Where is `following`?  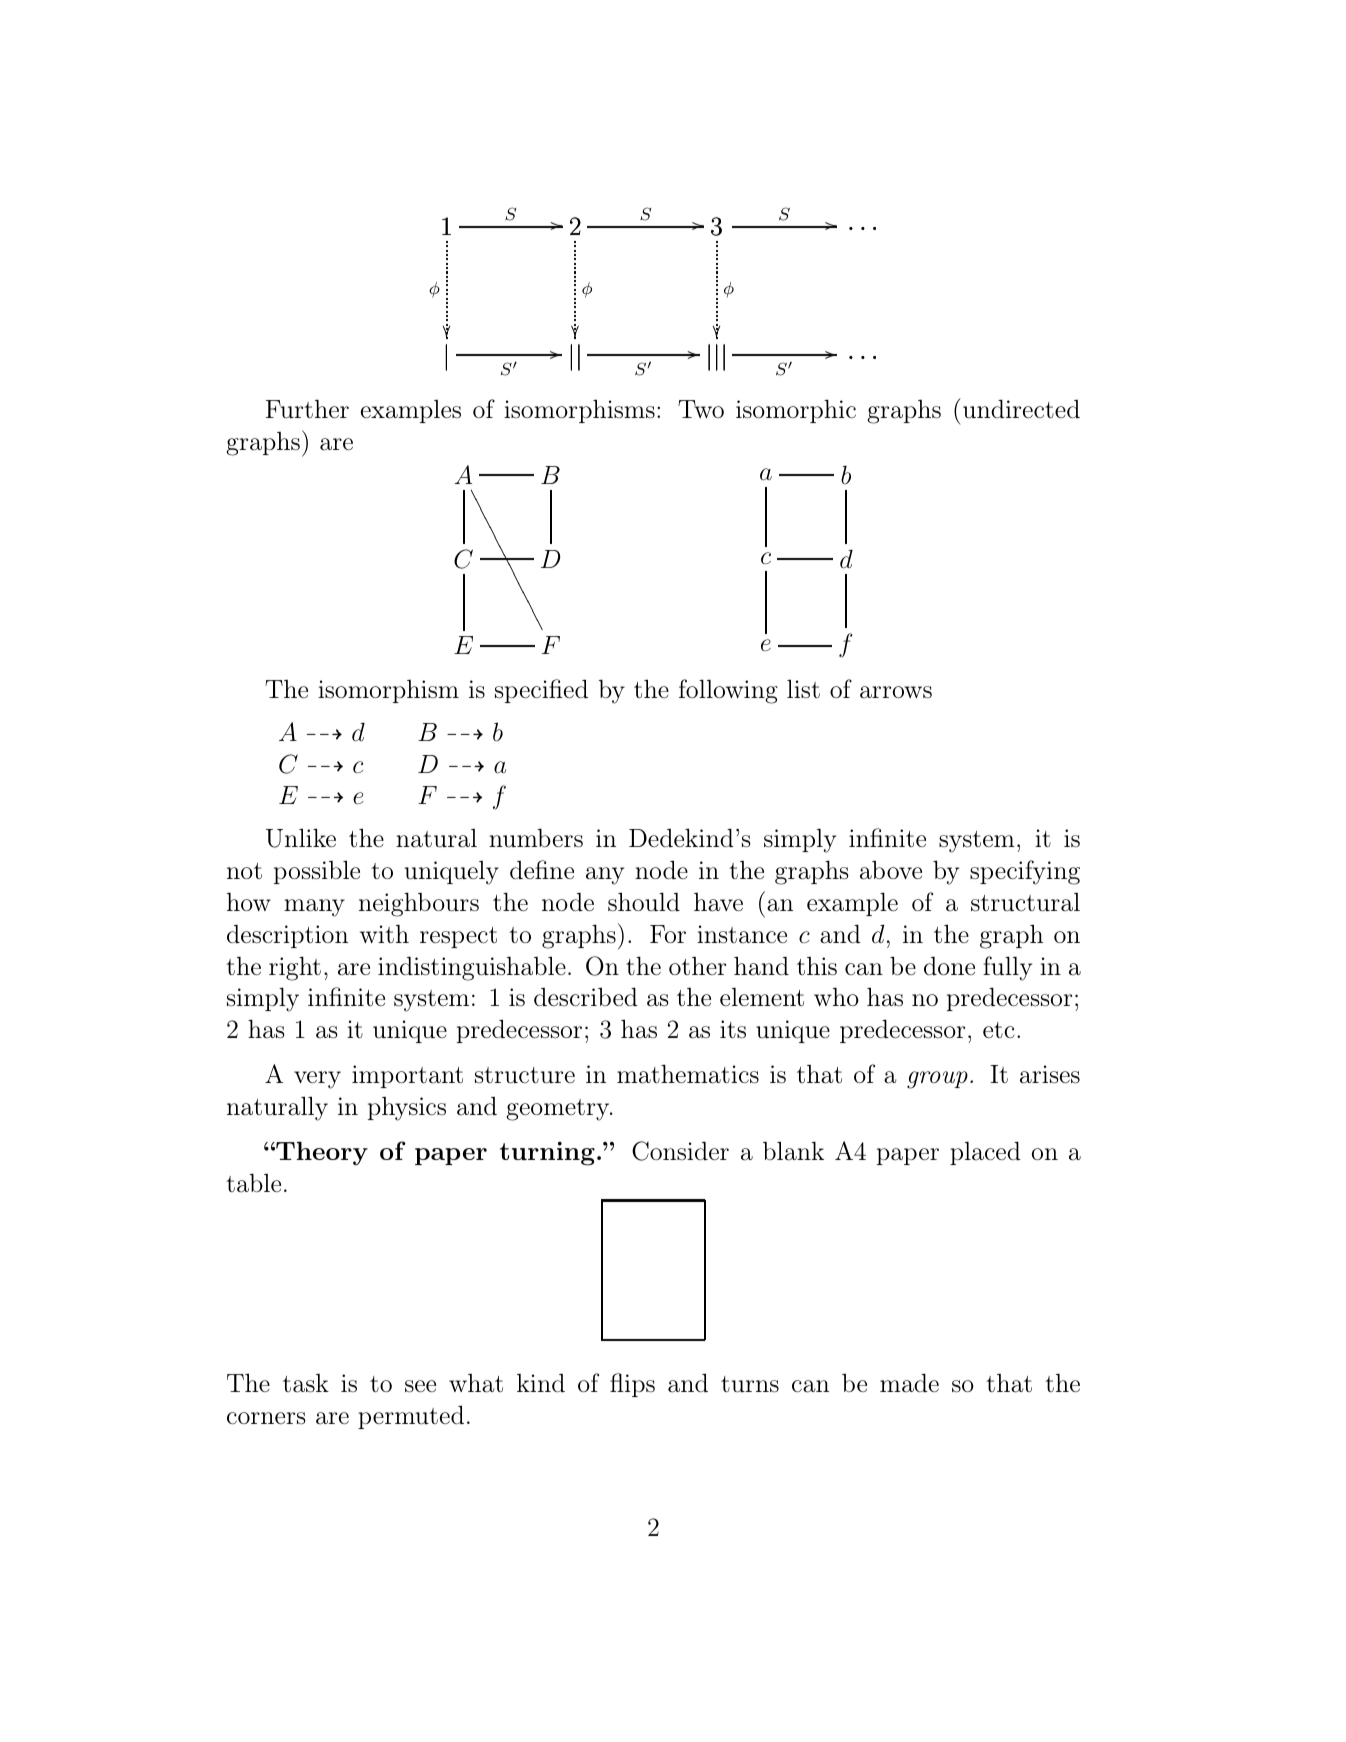
following is located at coordinates (728, 691).
